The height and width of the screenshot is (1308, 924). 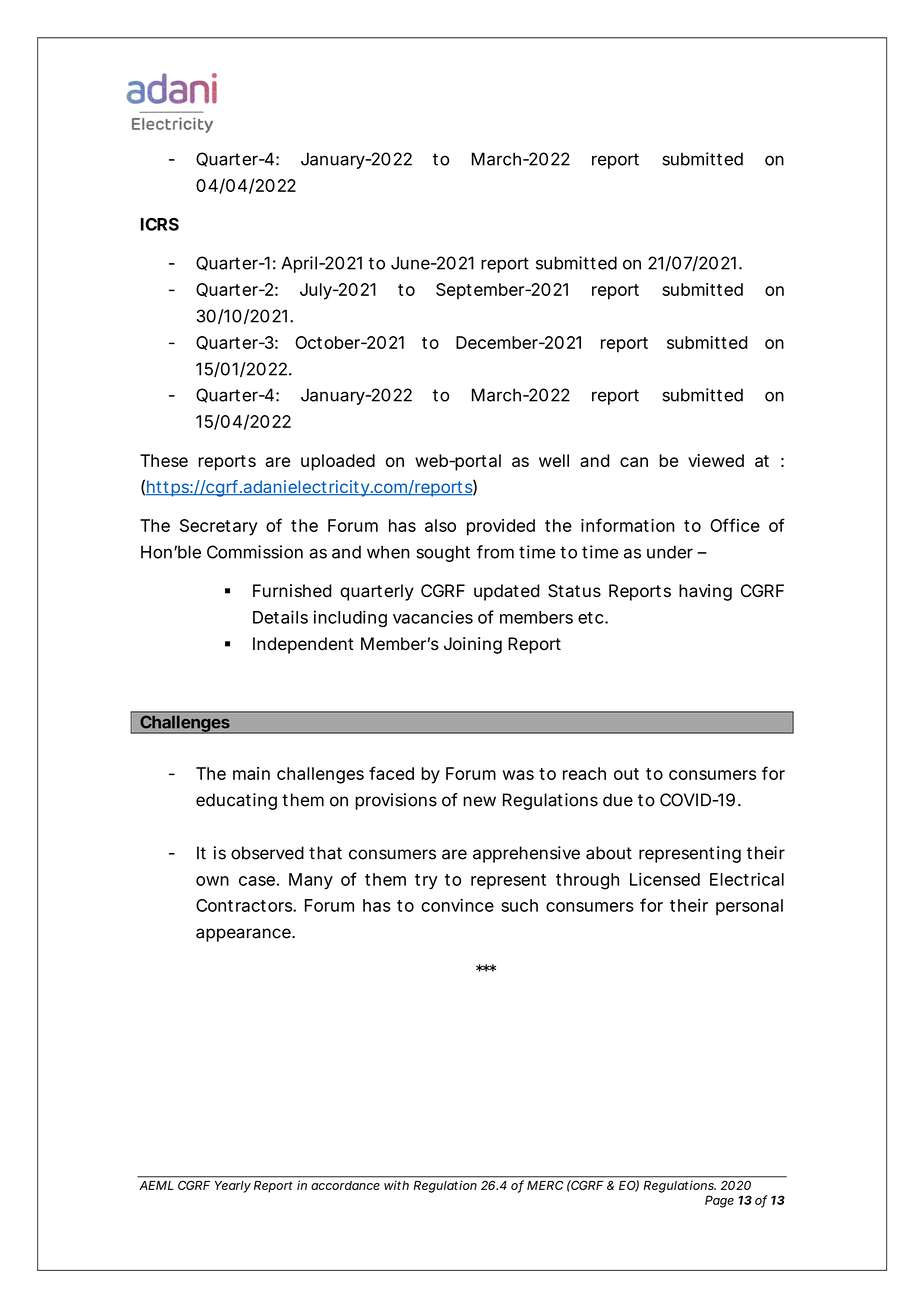 What do you see at coordinates (716, 460) in the screenshot?
I see `viewed` at bounding box center [716, 460].
